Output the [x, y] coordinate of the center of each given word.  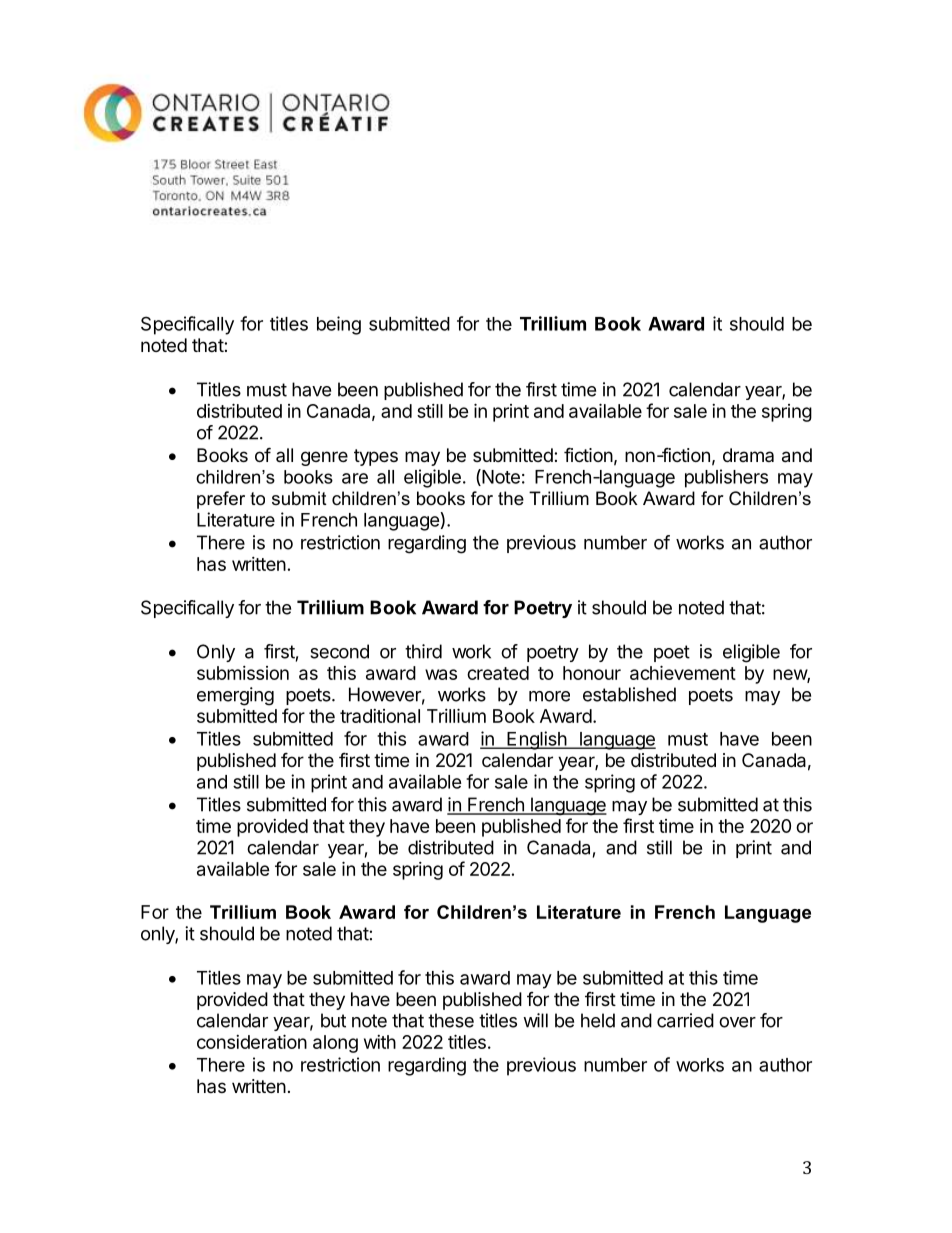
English [536, 740]
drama [748, 455]
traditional [380, 716]
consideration [252, 1041]
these [451, 1020]
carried [685, 1020]
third [423, 651]
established [629, 694]
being [339, 325]
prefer [221, 500]
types [376, 457]
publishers [726, 478]
